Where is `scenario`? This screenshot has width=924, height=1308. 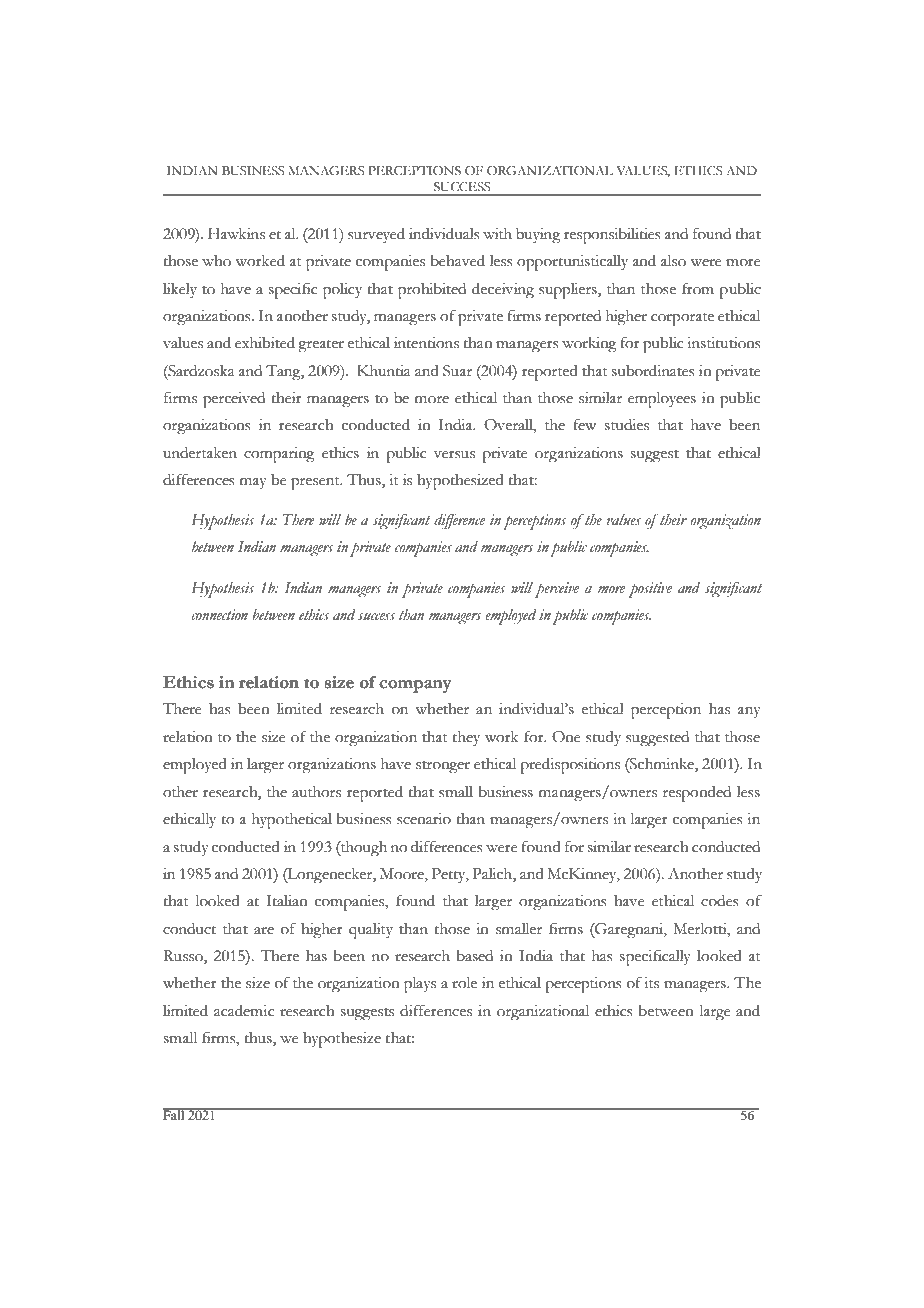
scenario is located at coordinates (424, 819).
